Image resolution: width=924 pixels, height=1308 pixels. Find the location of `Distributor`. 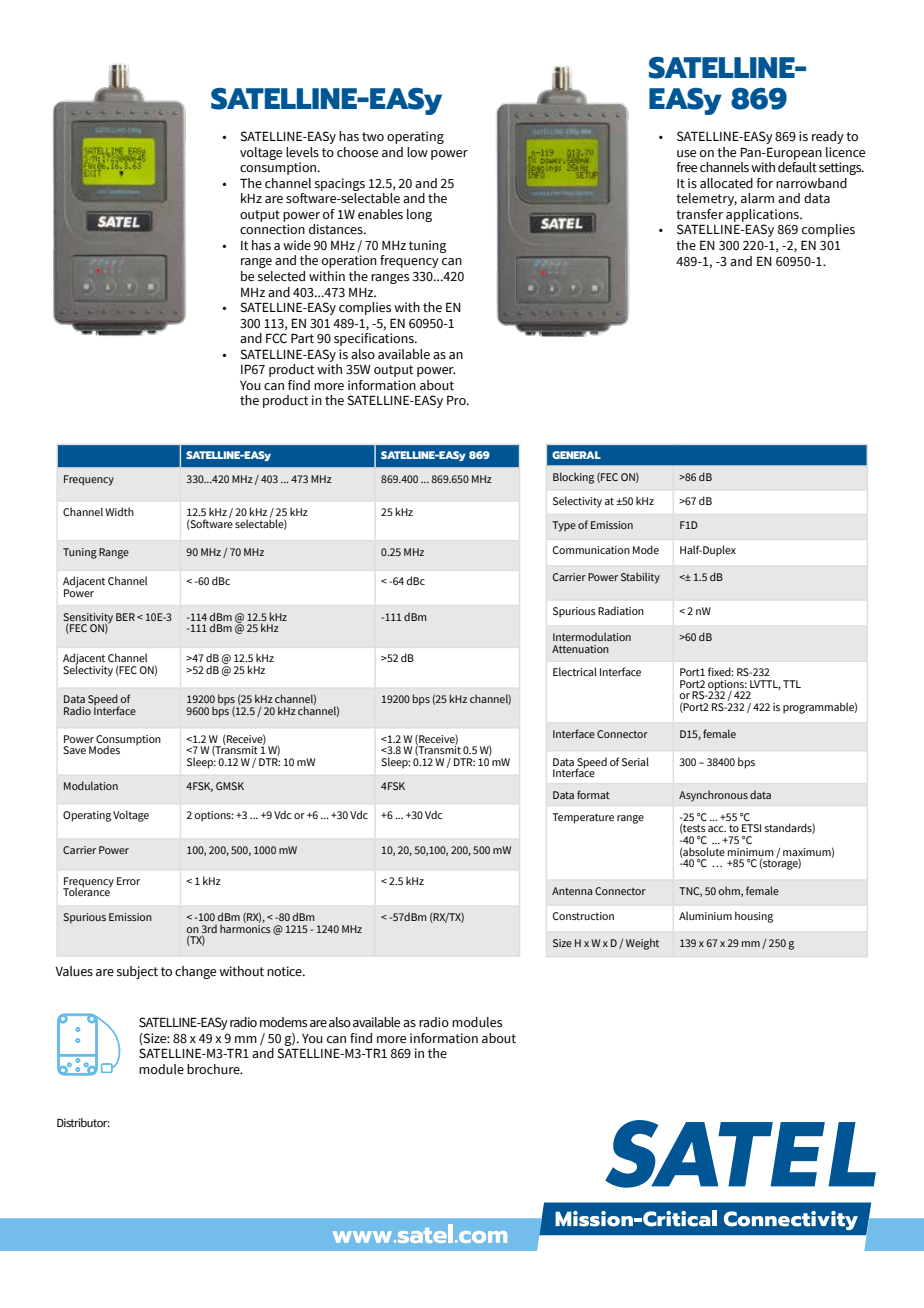

Distributor is located at coordinates (83, 1122).
